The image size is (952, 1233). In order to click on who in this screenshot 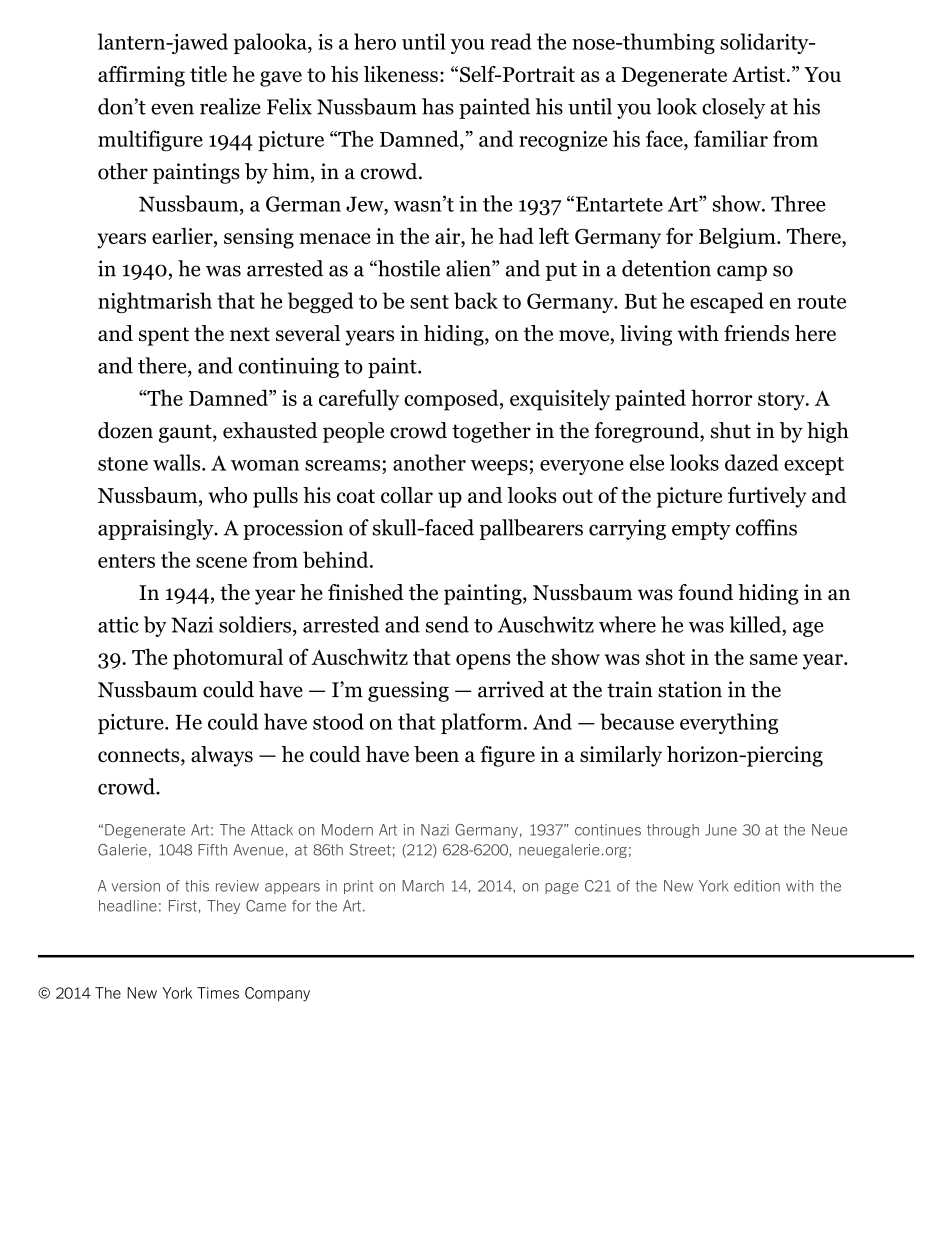, I will do `click(227, 495)`.
